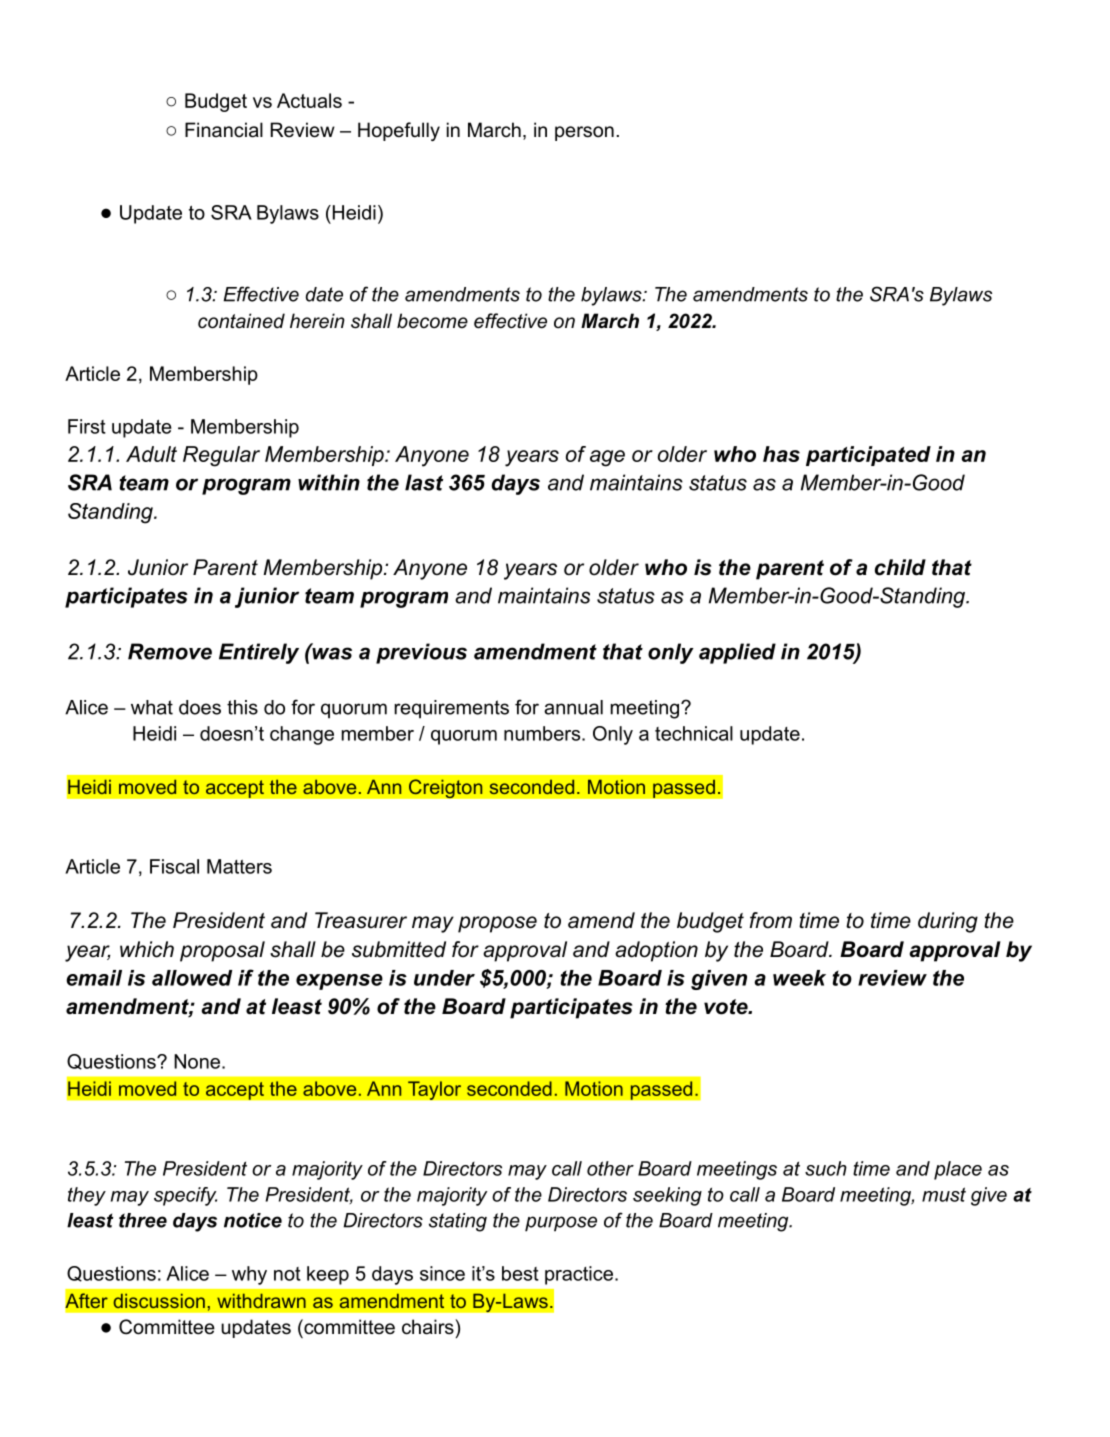 The height and width of the image is (1437, 1110). What do you see at coordinates (159, 1301) in the image?
I see `discussion` at bounding box center [159, 1301].
